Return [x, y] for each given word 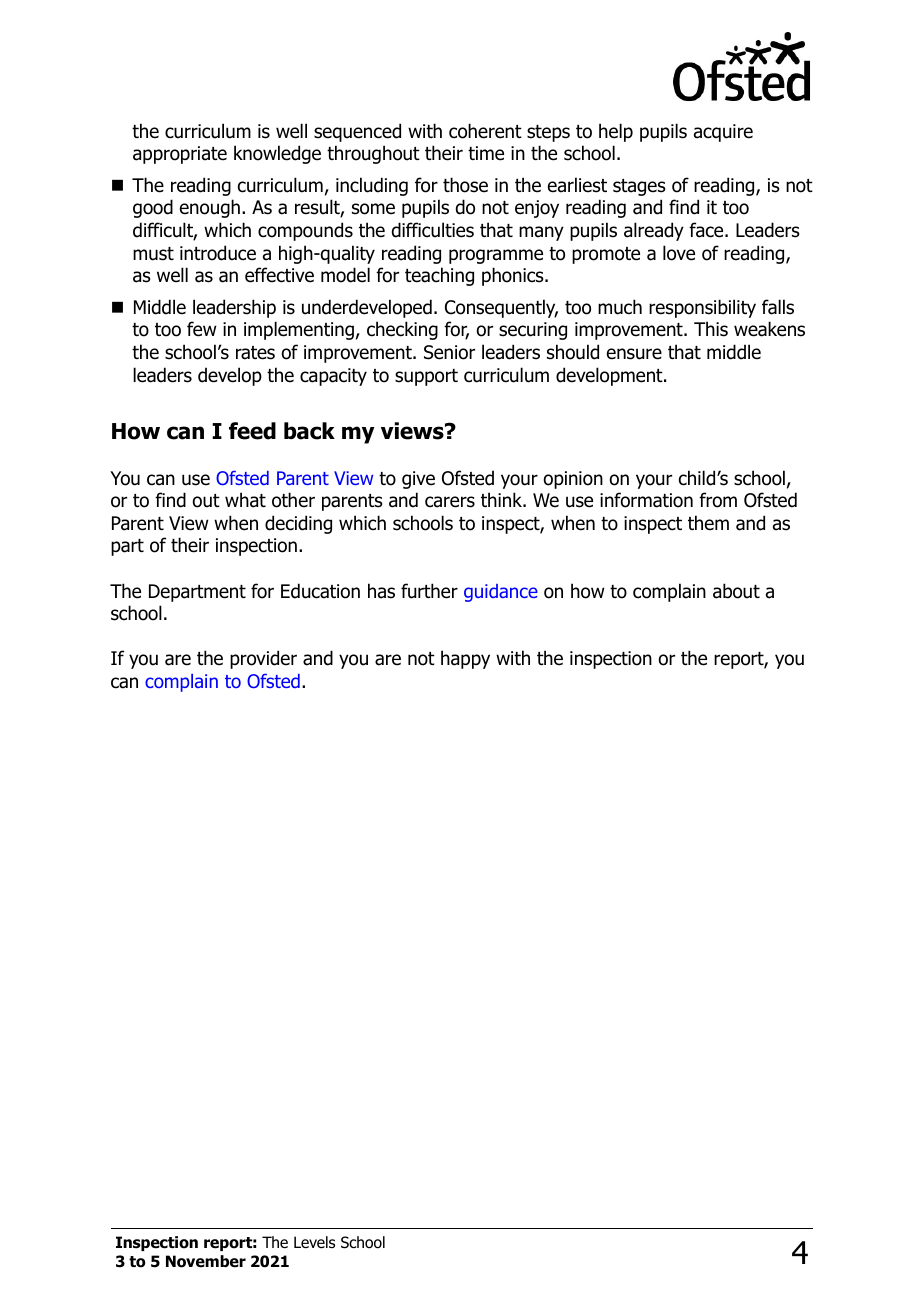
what [245, 500]
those [465, 185]
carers [450, 502]
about [736, 591]
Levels [314, 1242]
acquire [723, 133]
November [206, 1261]
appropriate [180, 155]
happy [465, 659]
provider [263, 659]
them [708, 523]
